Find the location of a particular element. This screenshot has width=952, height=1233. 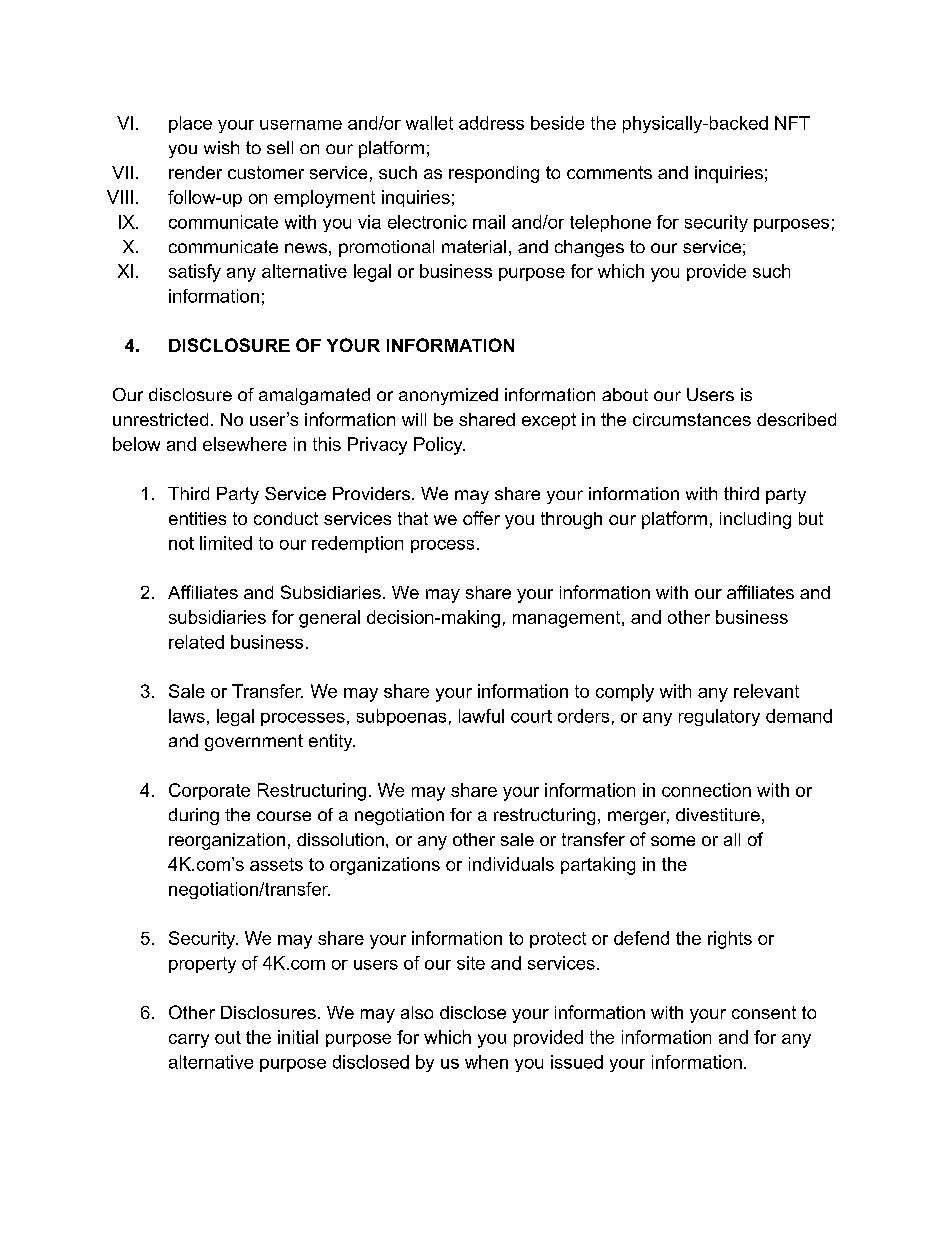

elsewhere is located at coordinates (245, 444).
